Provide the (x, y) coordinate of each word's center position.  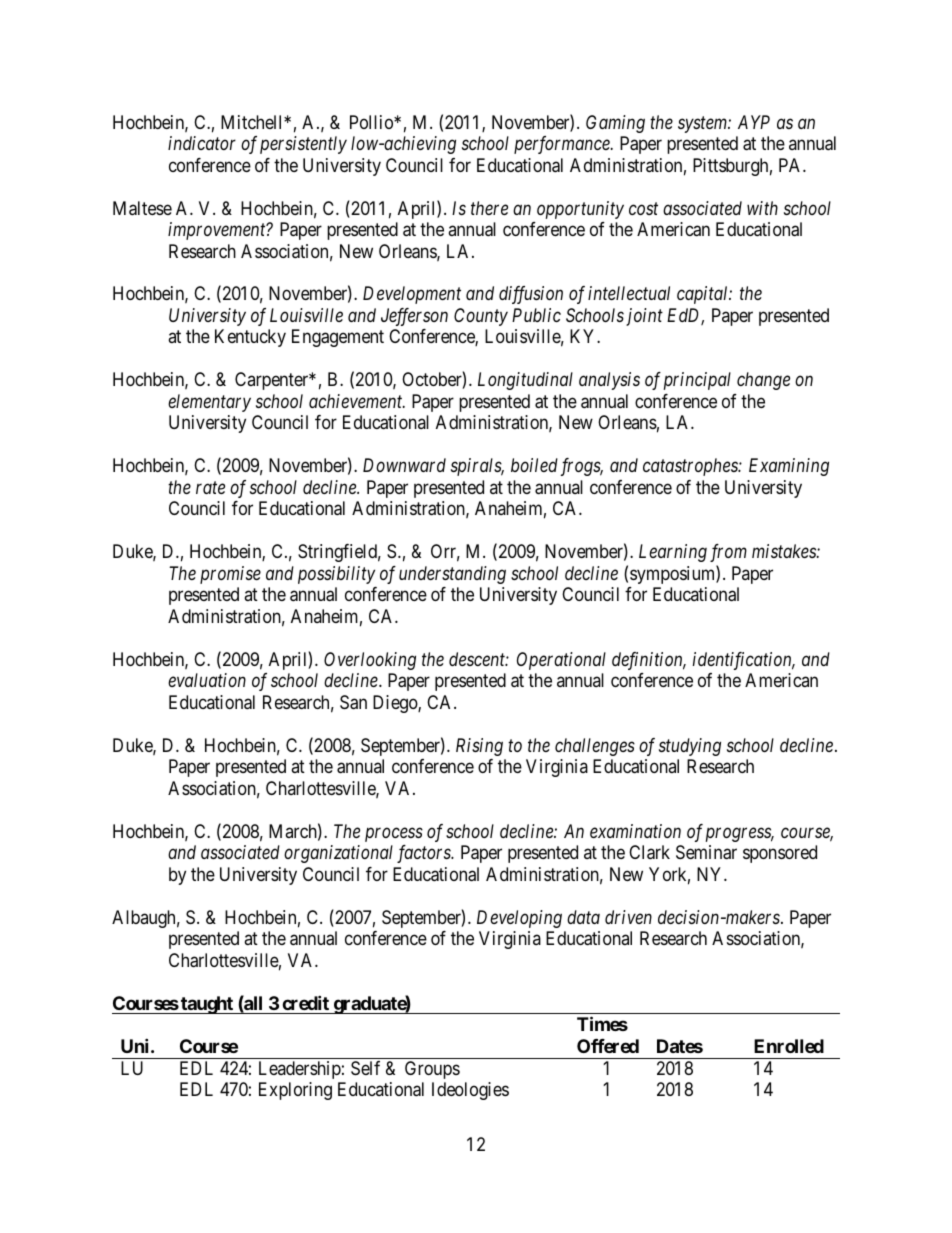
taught (207, 1005)
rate (210, 488)
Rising (479, 747)
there (489, 208)
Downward (404, 465)
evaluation (207, 680)
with (762, 208)
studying (690, 747)
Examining (789, 467)
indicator (202, 143)
